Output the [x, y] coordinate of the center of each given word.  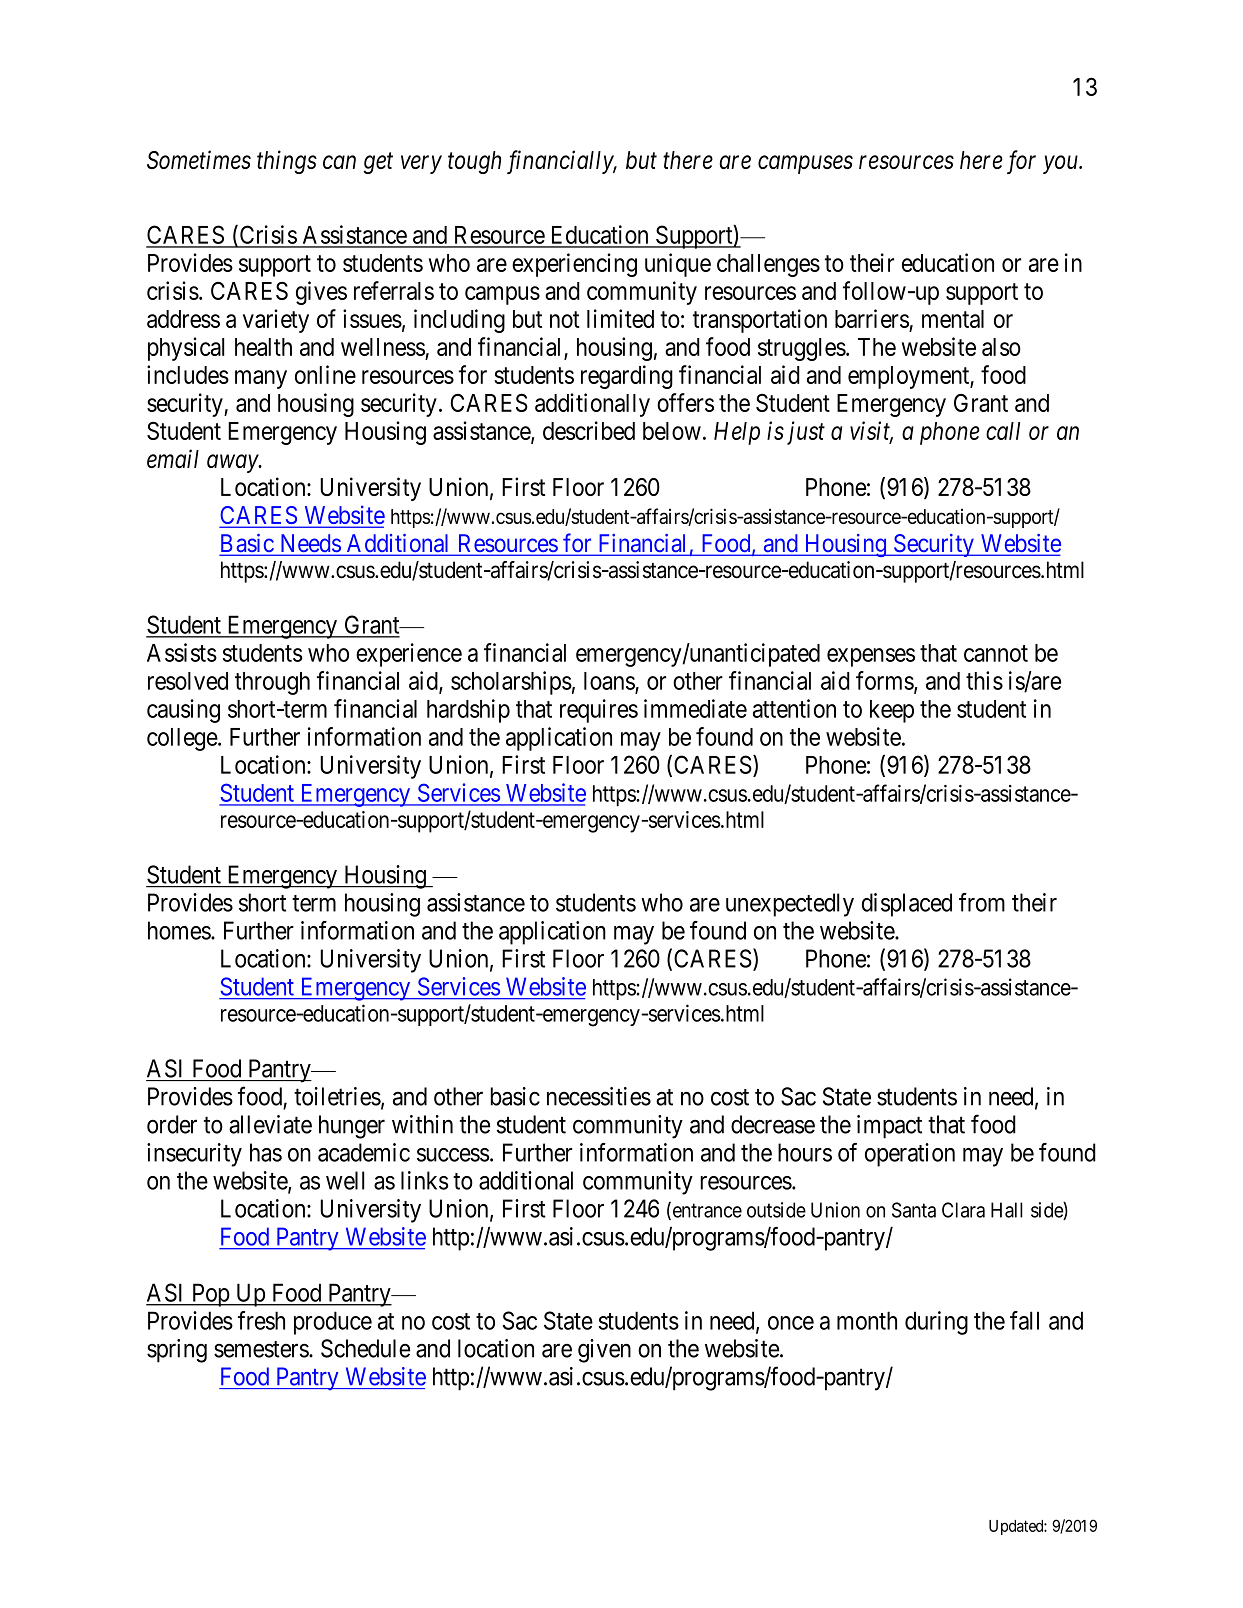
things [287, 162]
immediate [695, 708]
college [183, 739]
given [604, 1351]
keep [892, 711]
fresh [261, 1320]
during [936, 1323]
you [1061, 165]
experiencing [574, 265]
